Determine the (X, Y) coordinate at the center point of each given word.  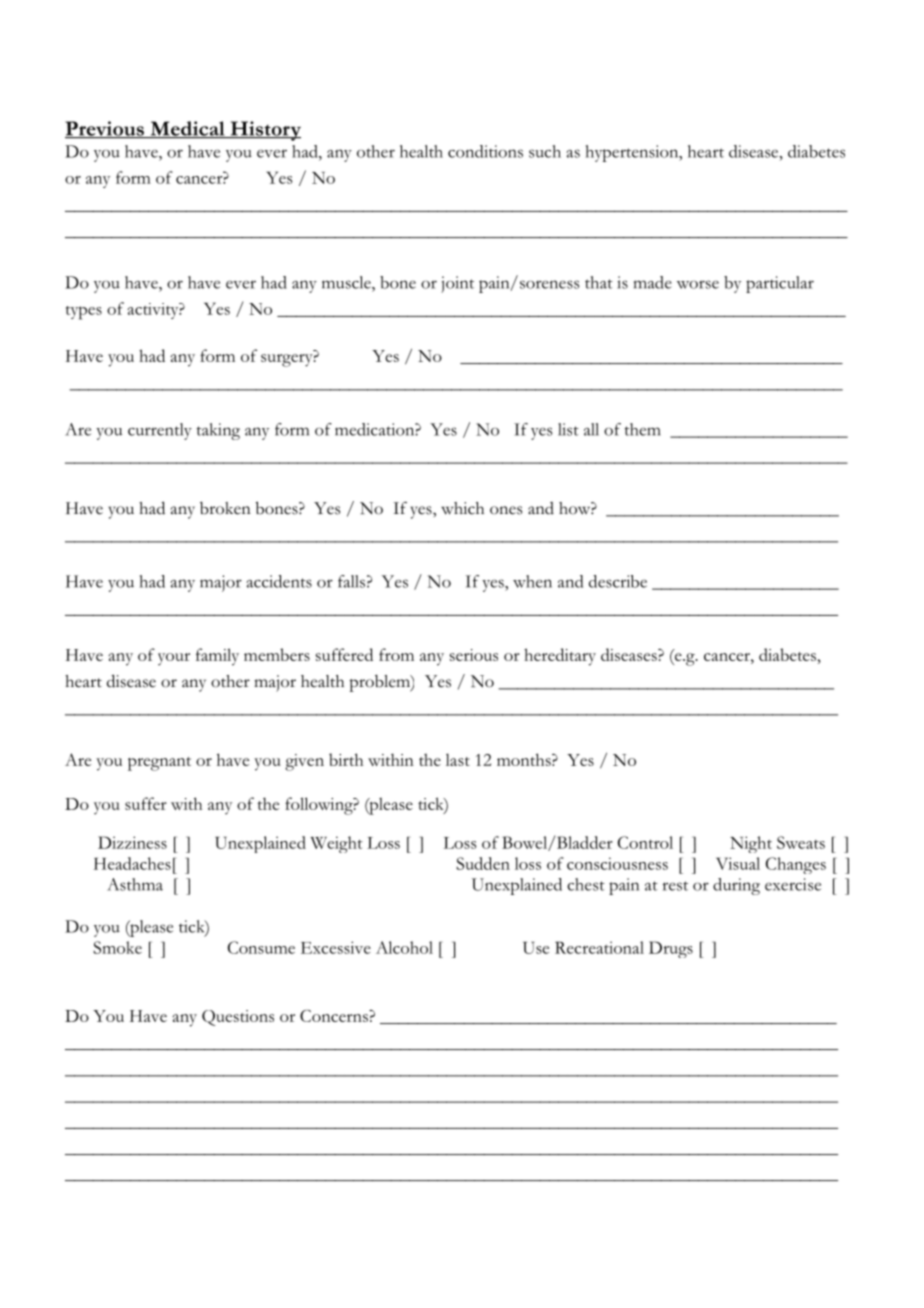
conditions (485, 151)
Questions (238, 1018)
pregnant (159, 764)
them (642, 429)
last (458, 759)
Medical (187, 129)
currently (160, 431)
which (462, 508)
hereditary (560, 657)
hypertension (633, 153)
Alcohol (404, 947)
